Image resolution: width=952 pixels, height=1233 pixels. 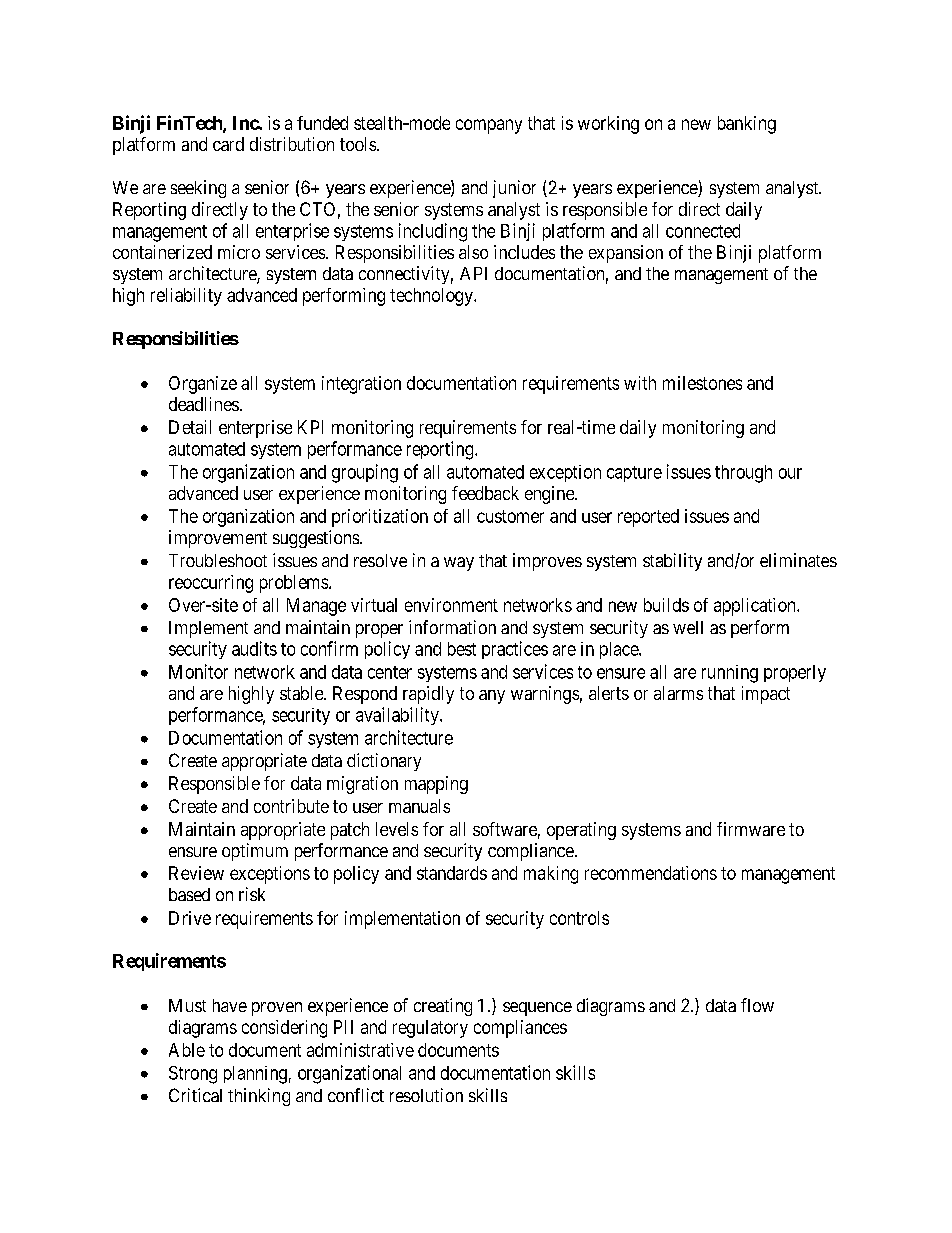 What do you see at coordinates (228, 144) in the screenshot?
I see `card` at bounding box center [228, 144].
